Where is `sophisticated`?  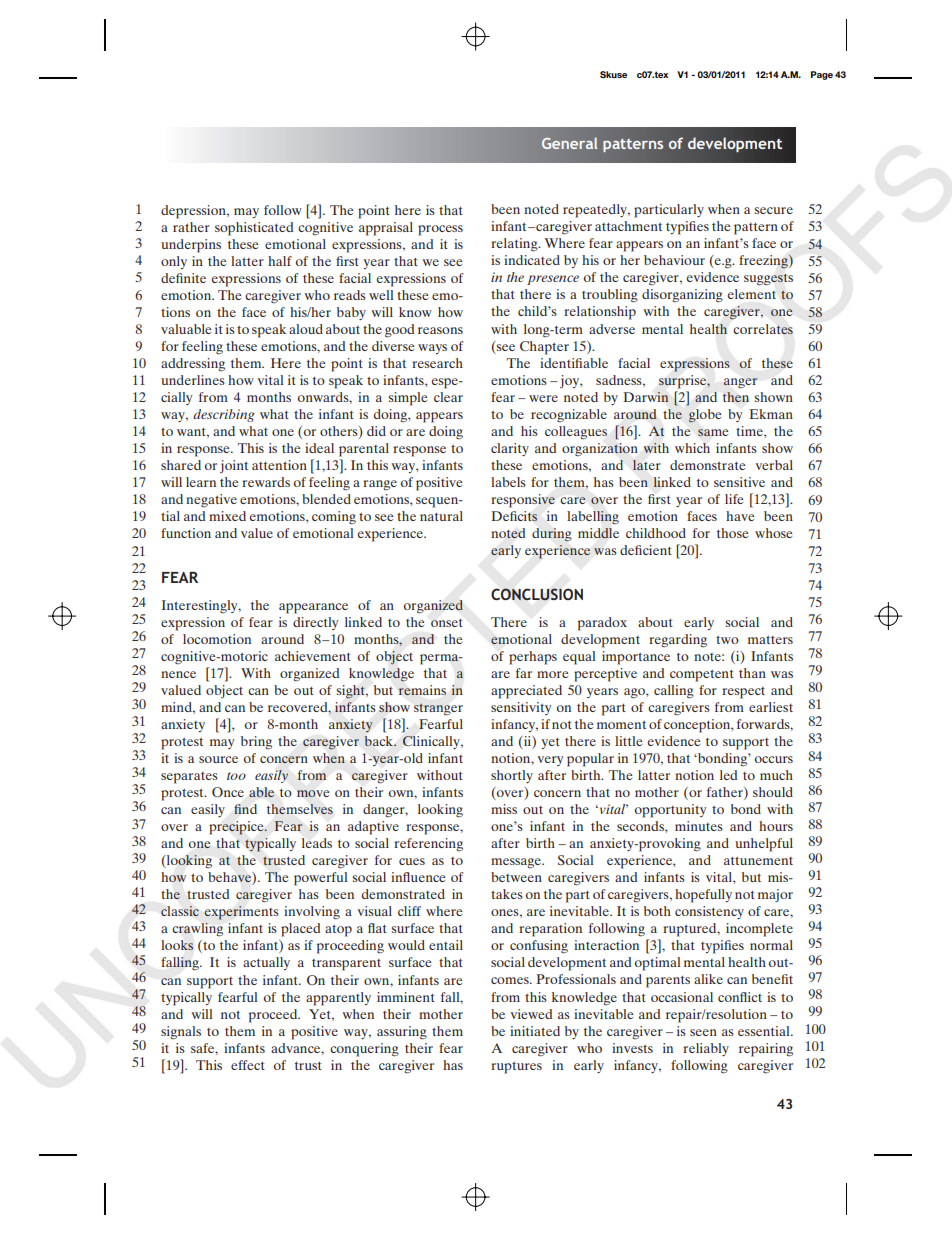 sophisticated is located at coordinates (254, 229).
